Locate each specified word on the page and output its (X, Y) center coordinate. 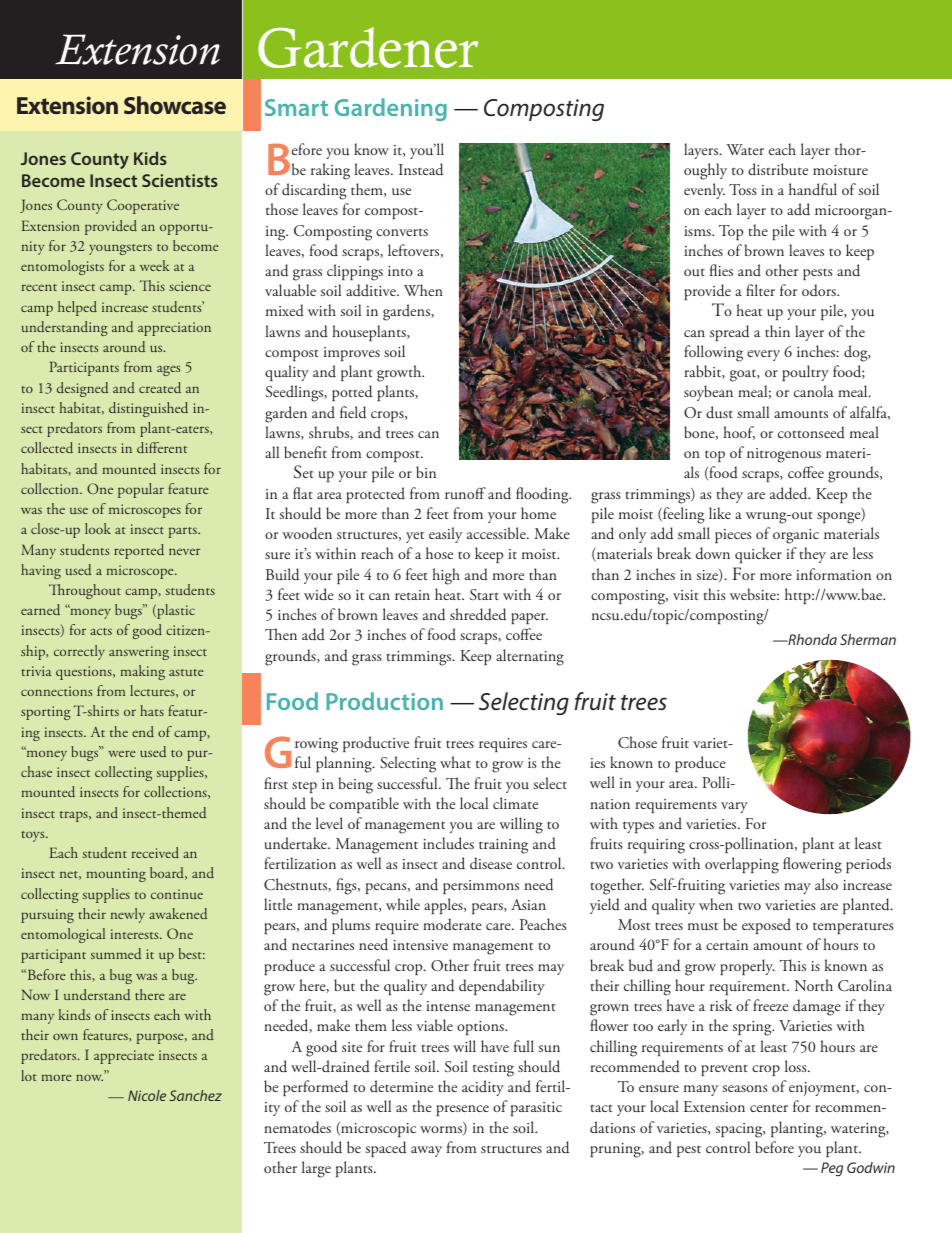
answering (139, 653)
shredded (478, 614)
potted (352, 393)
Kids (150, 158)
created (160, 387)
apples (444, 906)
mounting (116, 875)
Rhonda (811, 639)
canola (814, 391)
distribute (778, 169)
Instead (421, 169)
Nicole (147, 1095)
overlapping (742, 865)
